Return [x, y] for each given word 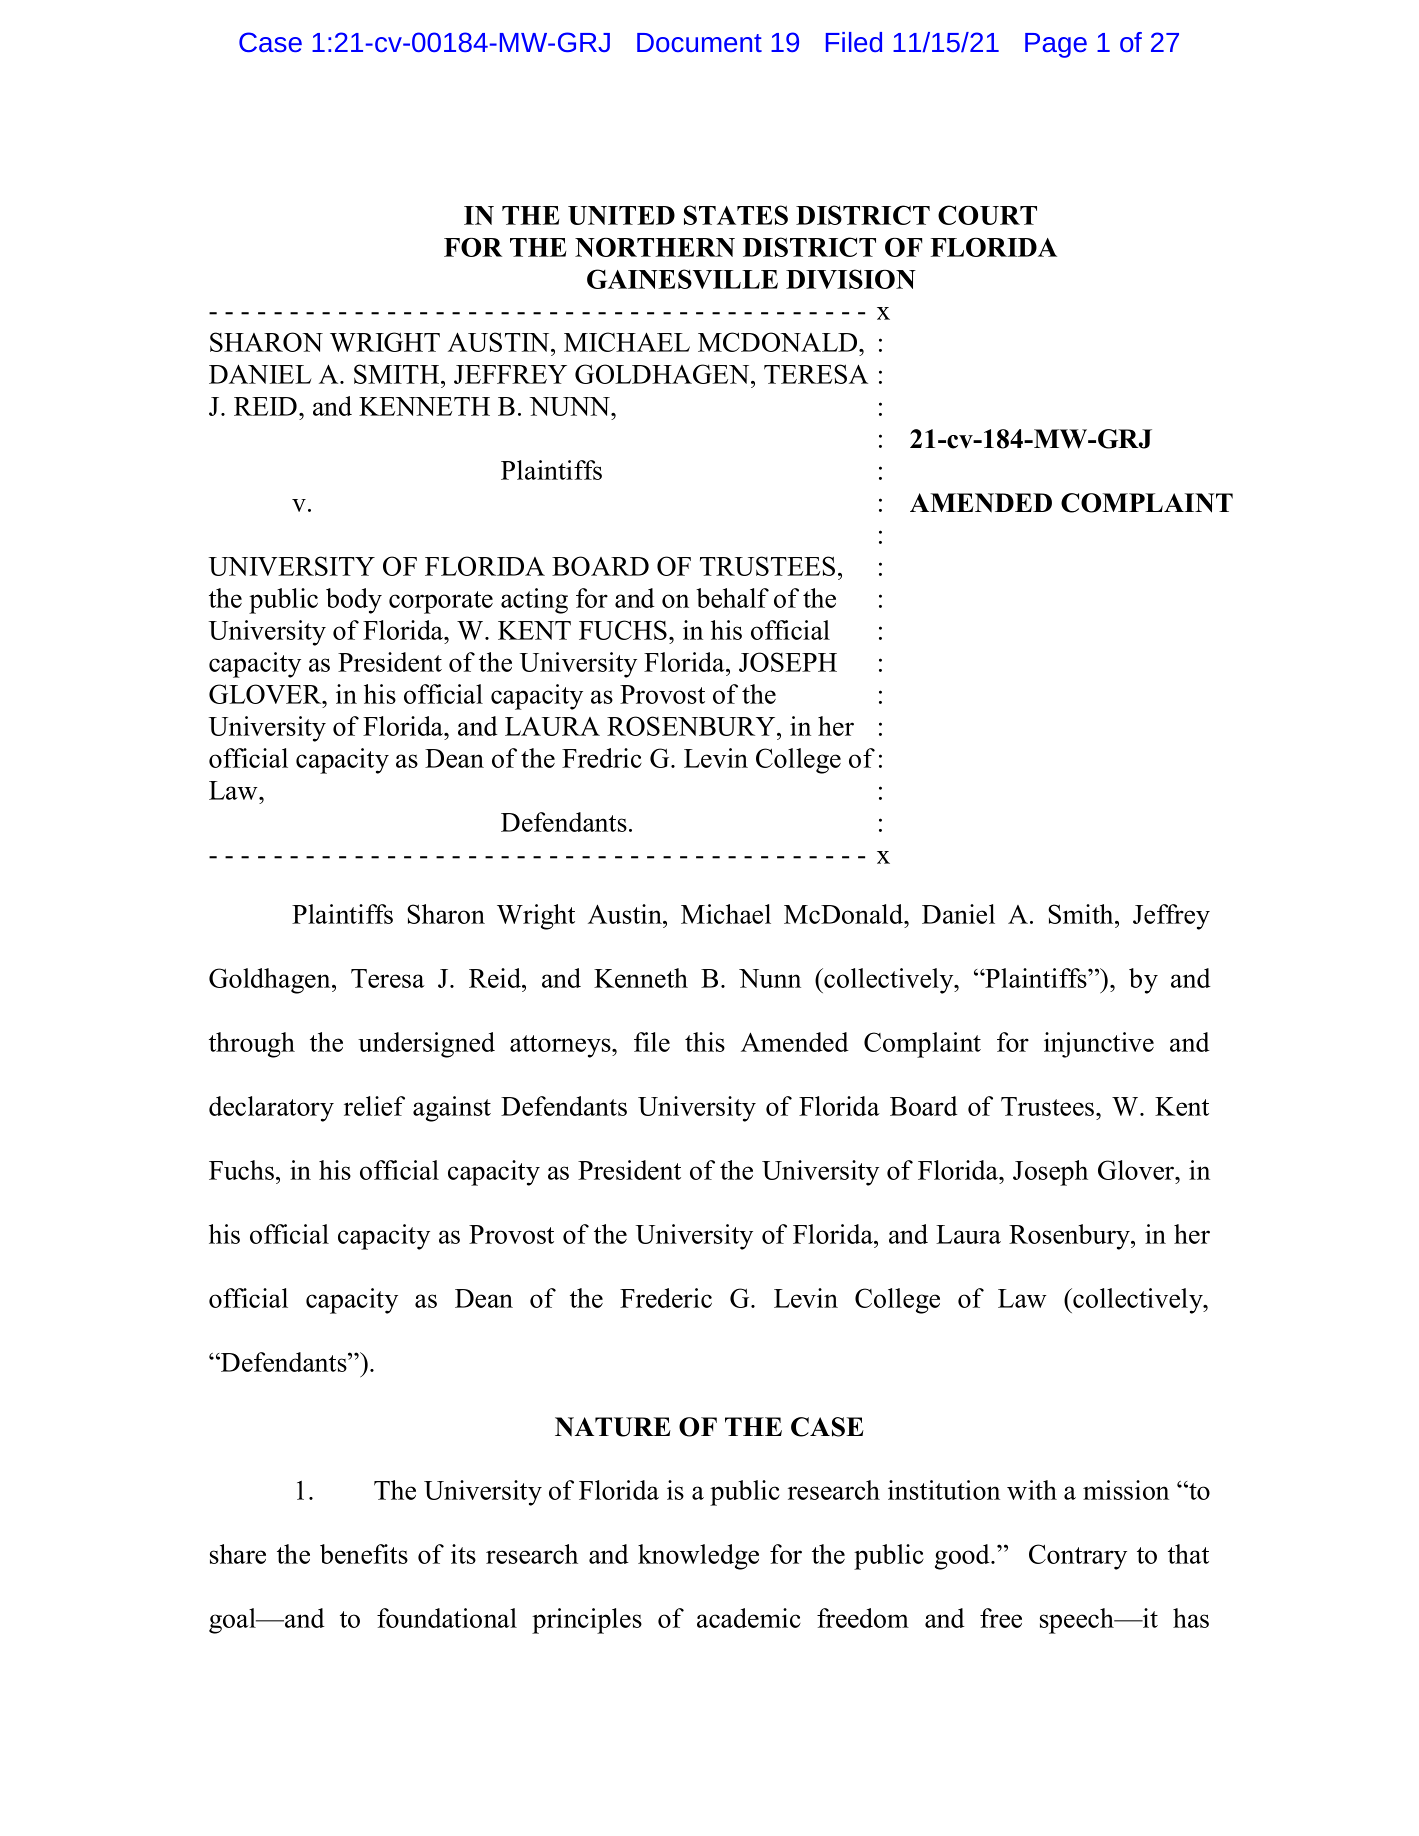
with [1032, 1490]
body [354, 601]
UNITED [621, 215]
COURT [987, 215]
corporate [441, 602]
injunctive [1099, 1045]
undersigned [426, 1045]
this [705, 1042]
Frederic [666, 1298]
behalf [732, 598]
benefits [364, 1554]
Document [699, 42]
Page [1056, 45]
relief [374, 1106]
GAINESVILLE [682, 279]
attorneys [561, 1046]
